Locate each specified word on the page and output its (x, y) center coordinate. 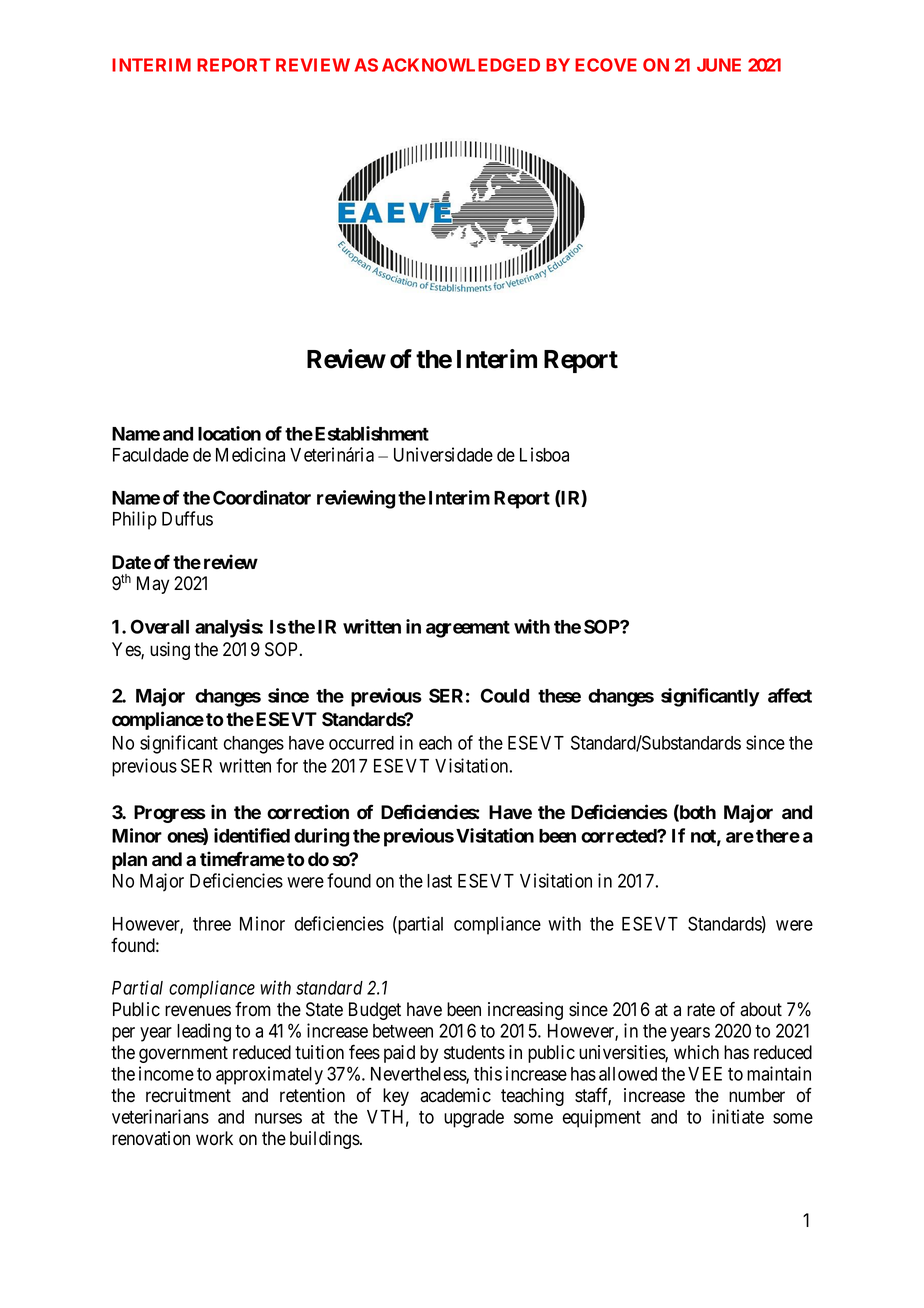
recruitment (188, 1095)
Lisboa (544, 454)
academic (455, 1095)
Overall (160, 626)
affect (790, 695)
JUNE (719, 65)
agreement (468, 629)
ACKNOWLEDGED (461, 65)
